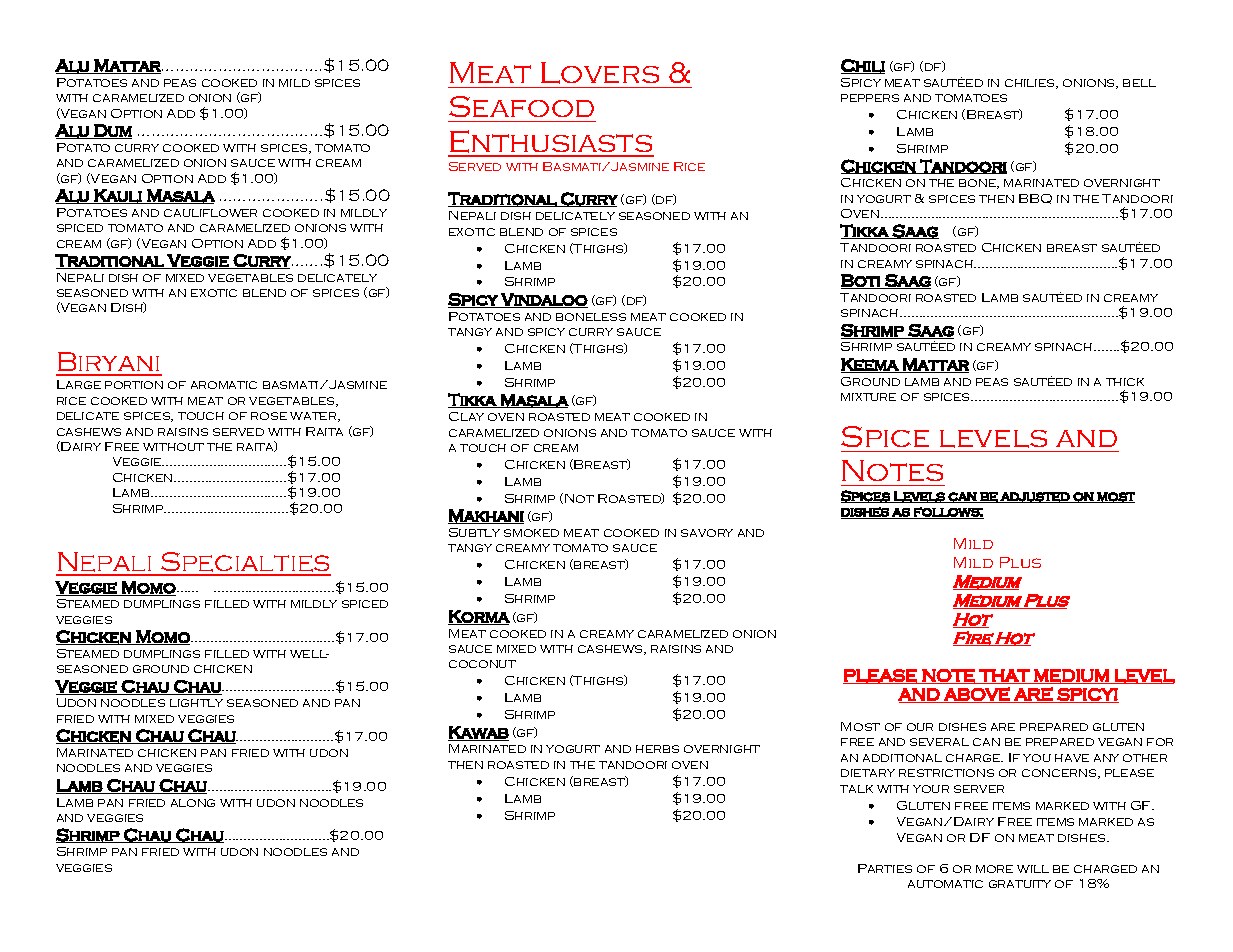 This image has height=952, width=1233. I want to click on THAT, so click(1004, 676).
